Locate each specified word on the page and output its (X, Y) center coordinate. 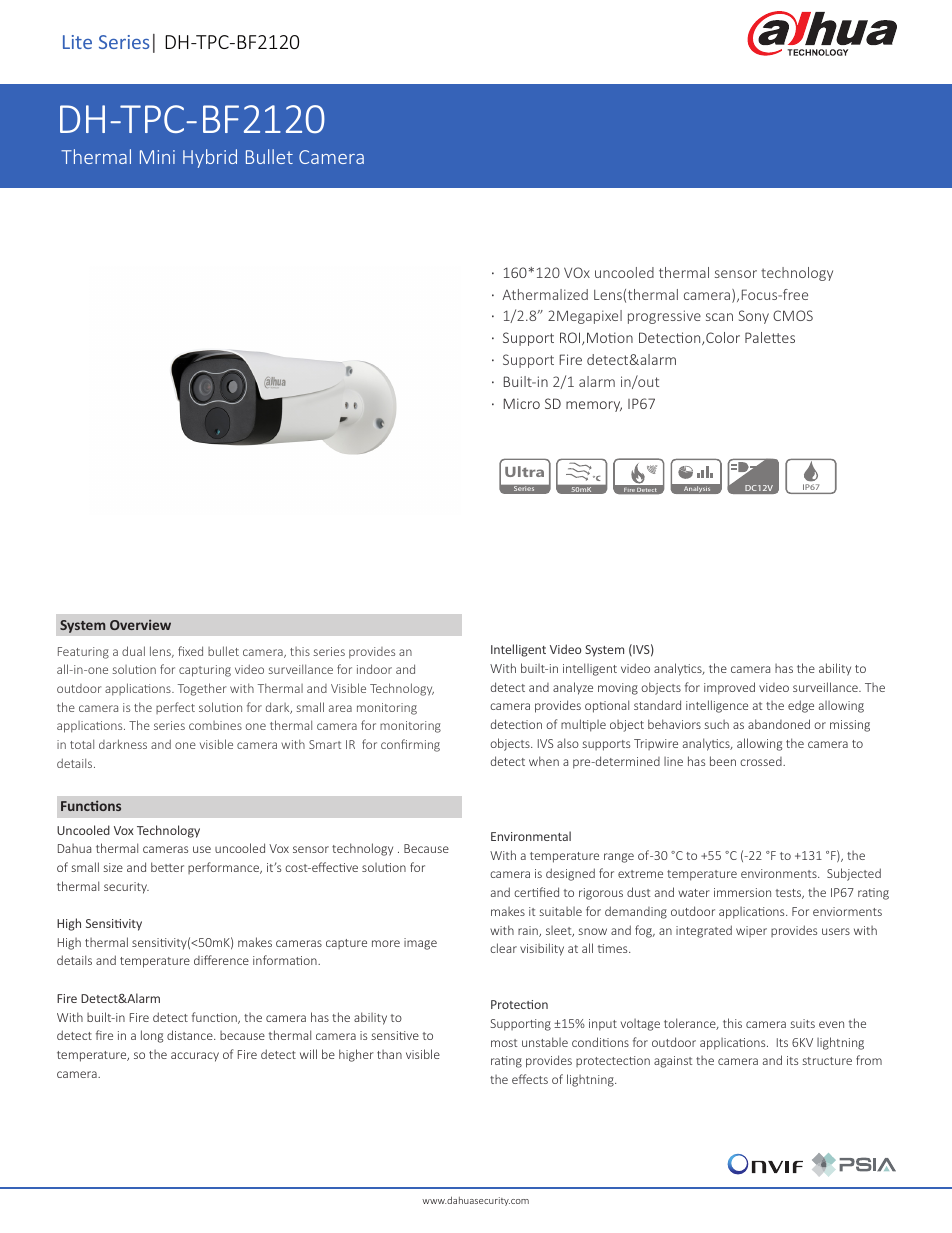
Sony (754, 317)
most (504, 1043)
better (167, 867)
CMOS (793, 315)
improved (729, 688)
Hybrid (210, 158)
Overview (140, 624)
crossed (762, 761)
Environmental (531, 836)
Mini (157, 157)
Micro (522, 403)
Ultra (524, 471)
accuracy (195, 1057)
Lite (77, 42)
